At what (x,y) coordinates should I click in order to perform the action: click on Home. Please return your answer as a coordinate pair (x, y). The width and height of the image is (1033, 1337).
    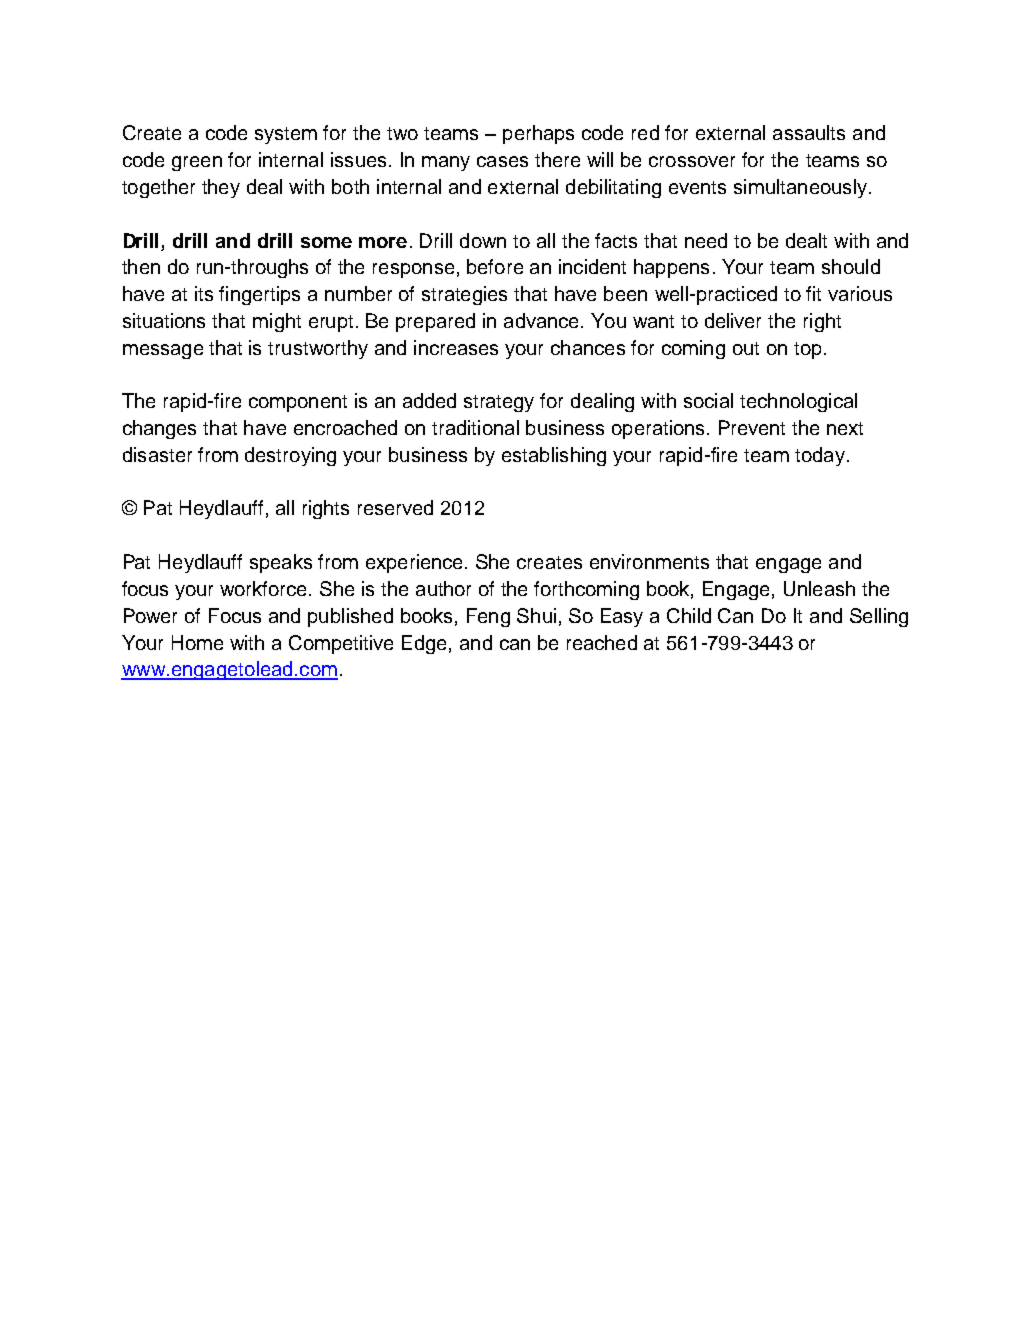
    Looking at the image, I should click on (197, 642).
